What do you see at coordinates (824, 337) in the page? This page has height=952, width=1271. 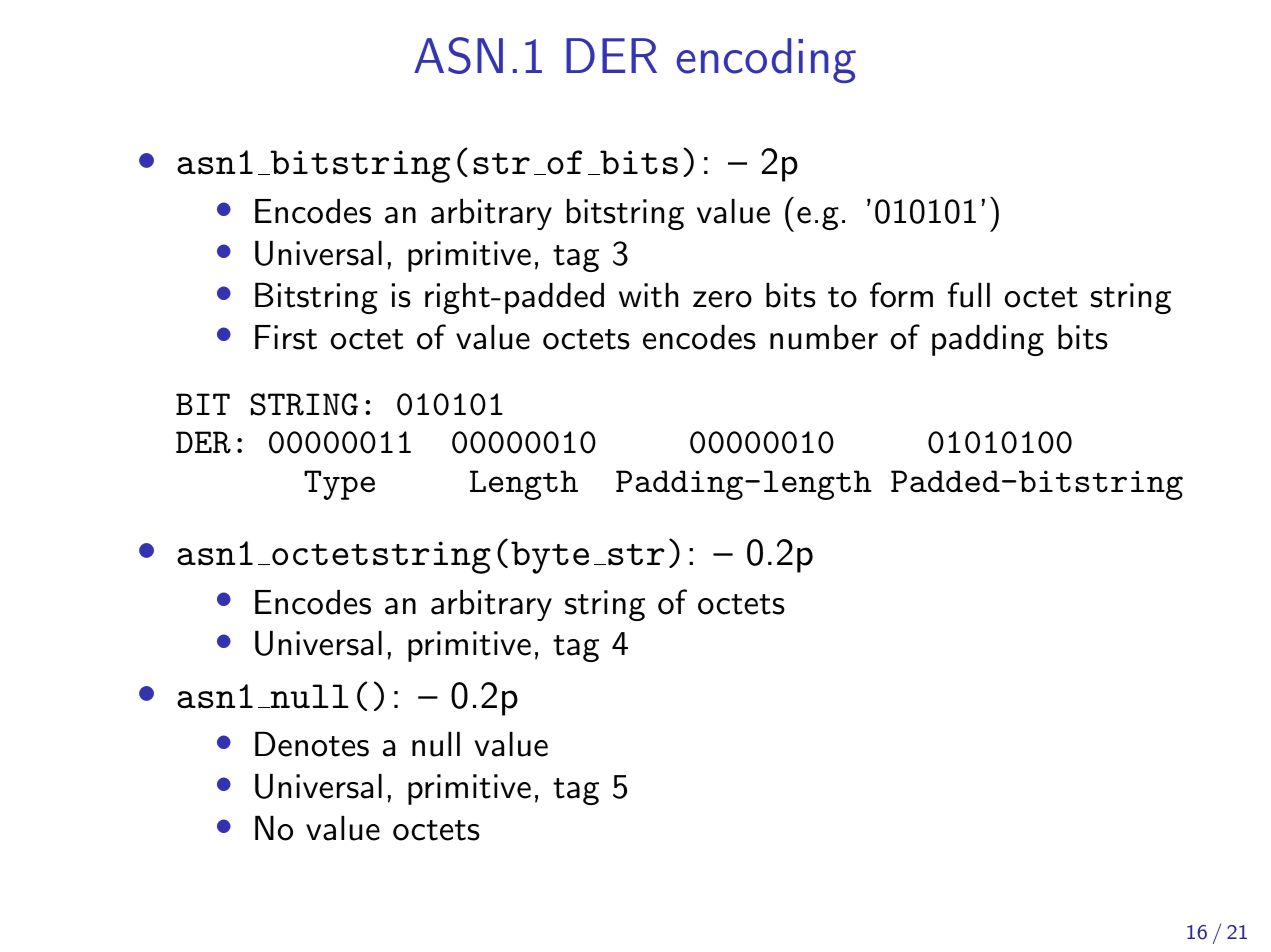 I see `number` at bounding box center [824, 337].
